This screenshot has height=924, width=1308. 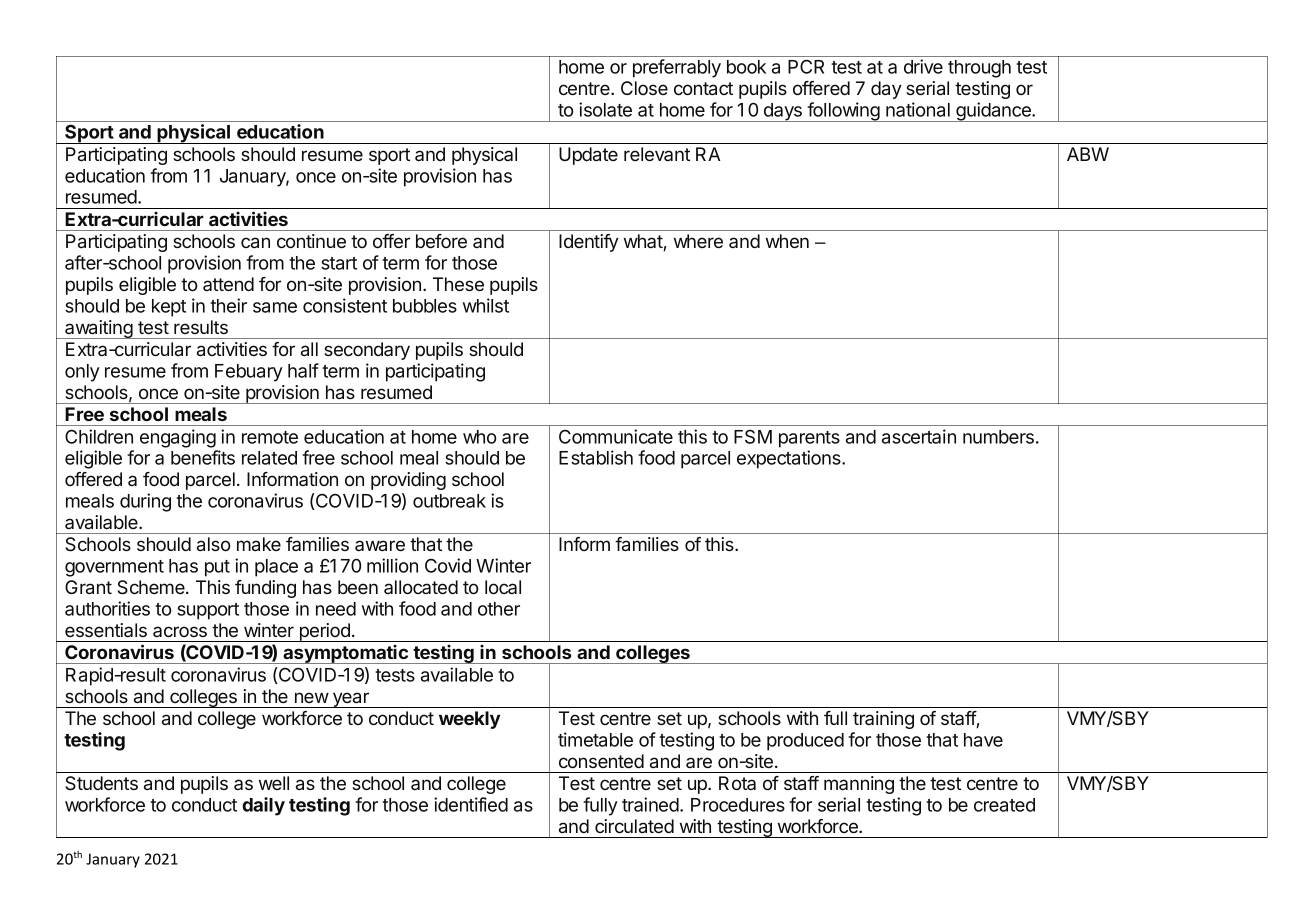 I want to click on well, so click(x=274, y=783).
